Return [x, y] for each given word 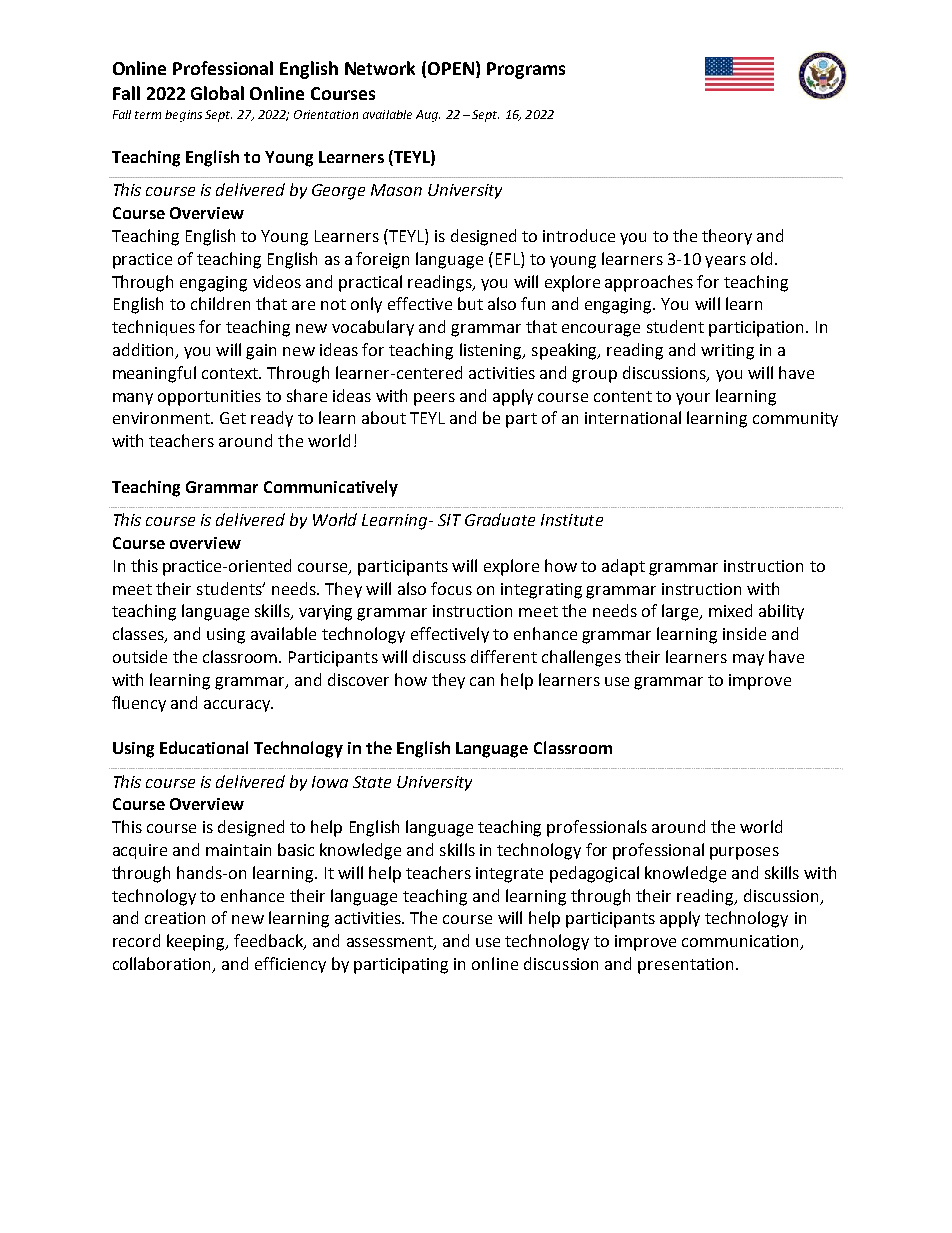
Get [233, 418]
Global [217, 93]
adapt [623, 567]
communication [741, 942]
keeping [197, 942]
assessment [391, 943]
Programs [526, 70]
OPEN [451, 68]
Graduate [500, 519]
